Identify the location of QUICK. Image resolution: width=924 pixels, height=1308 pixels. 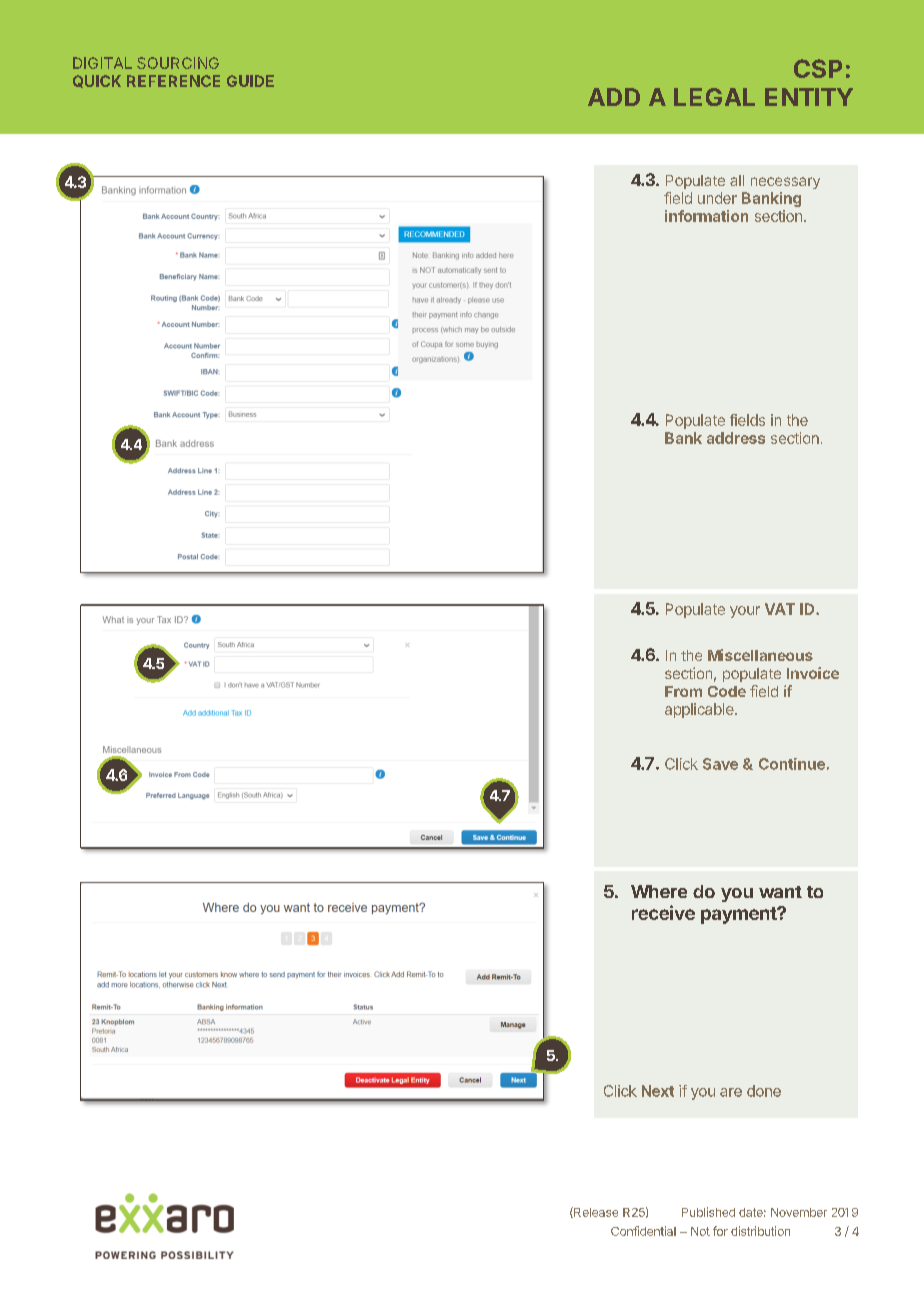
(97, 81).
